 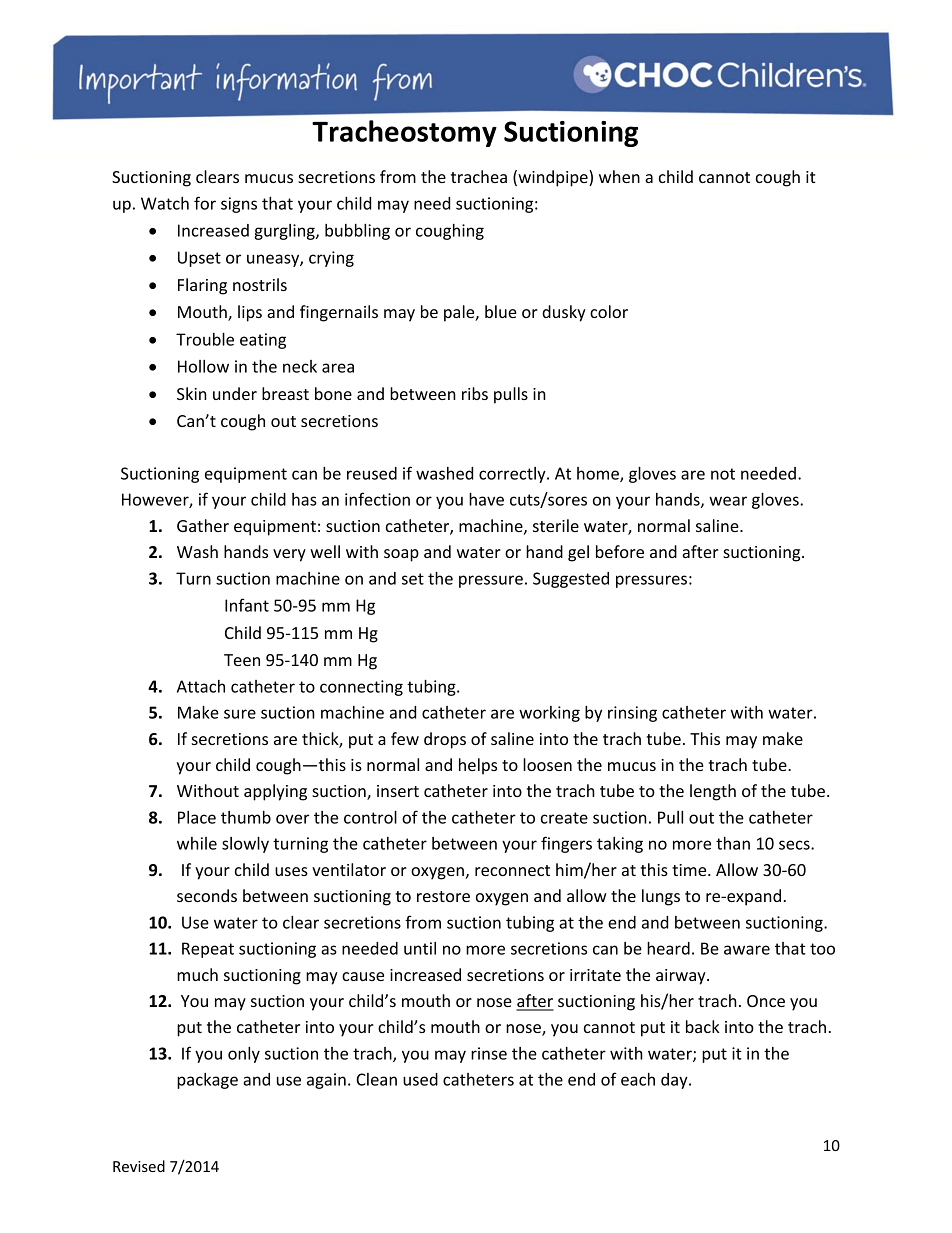 I want to click on day, so click(x=675, y=1081).
